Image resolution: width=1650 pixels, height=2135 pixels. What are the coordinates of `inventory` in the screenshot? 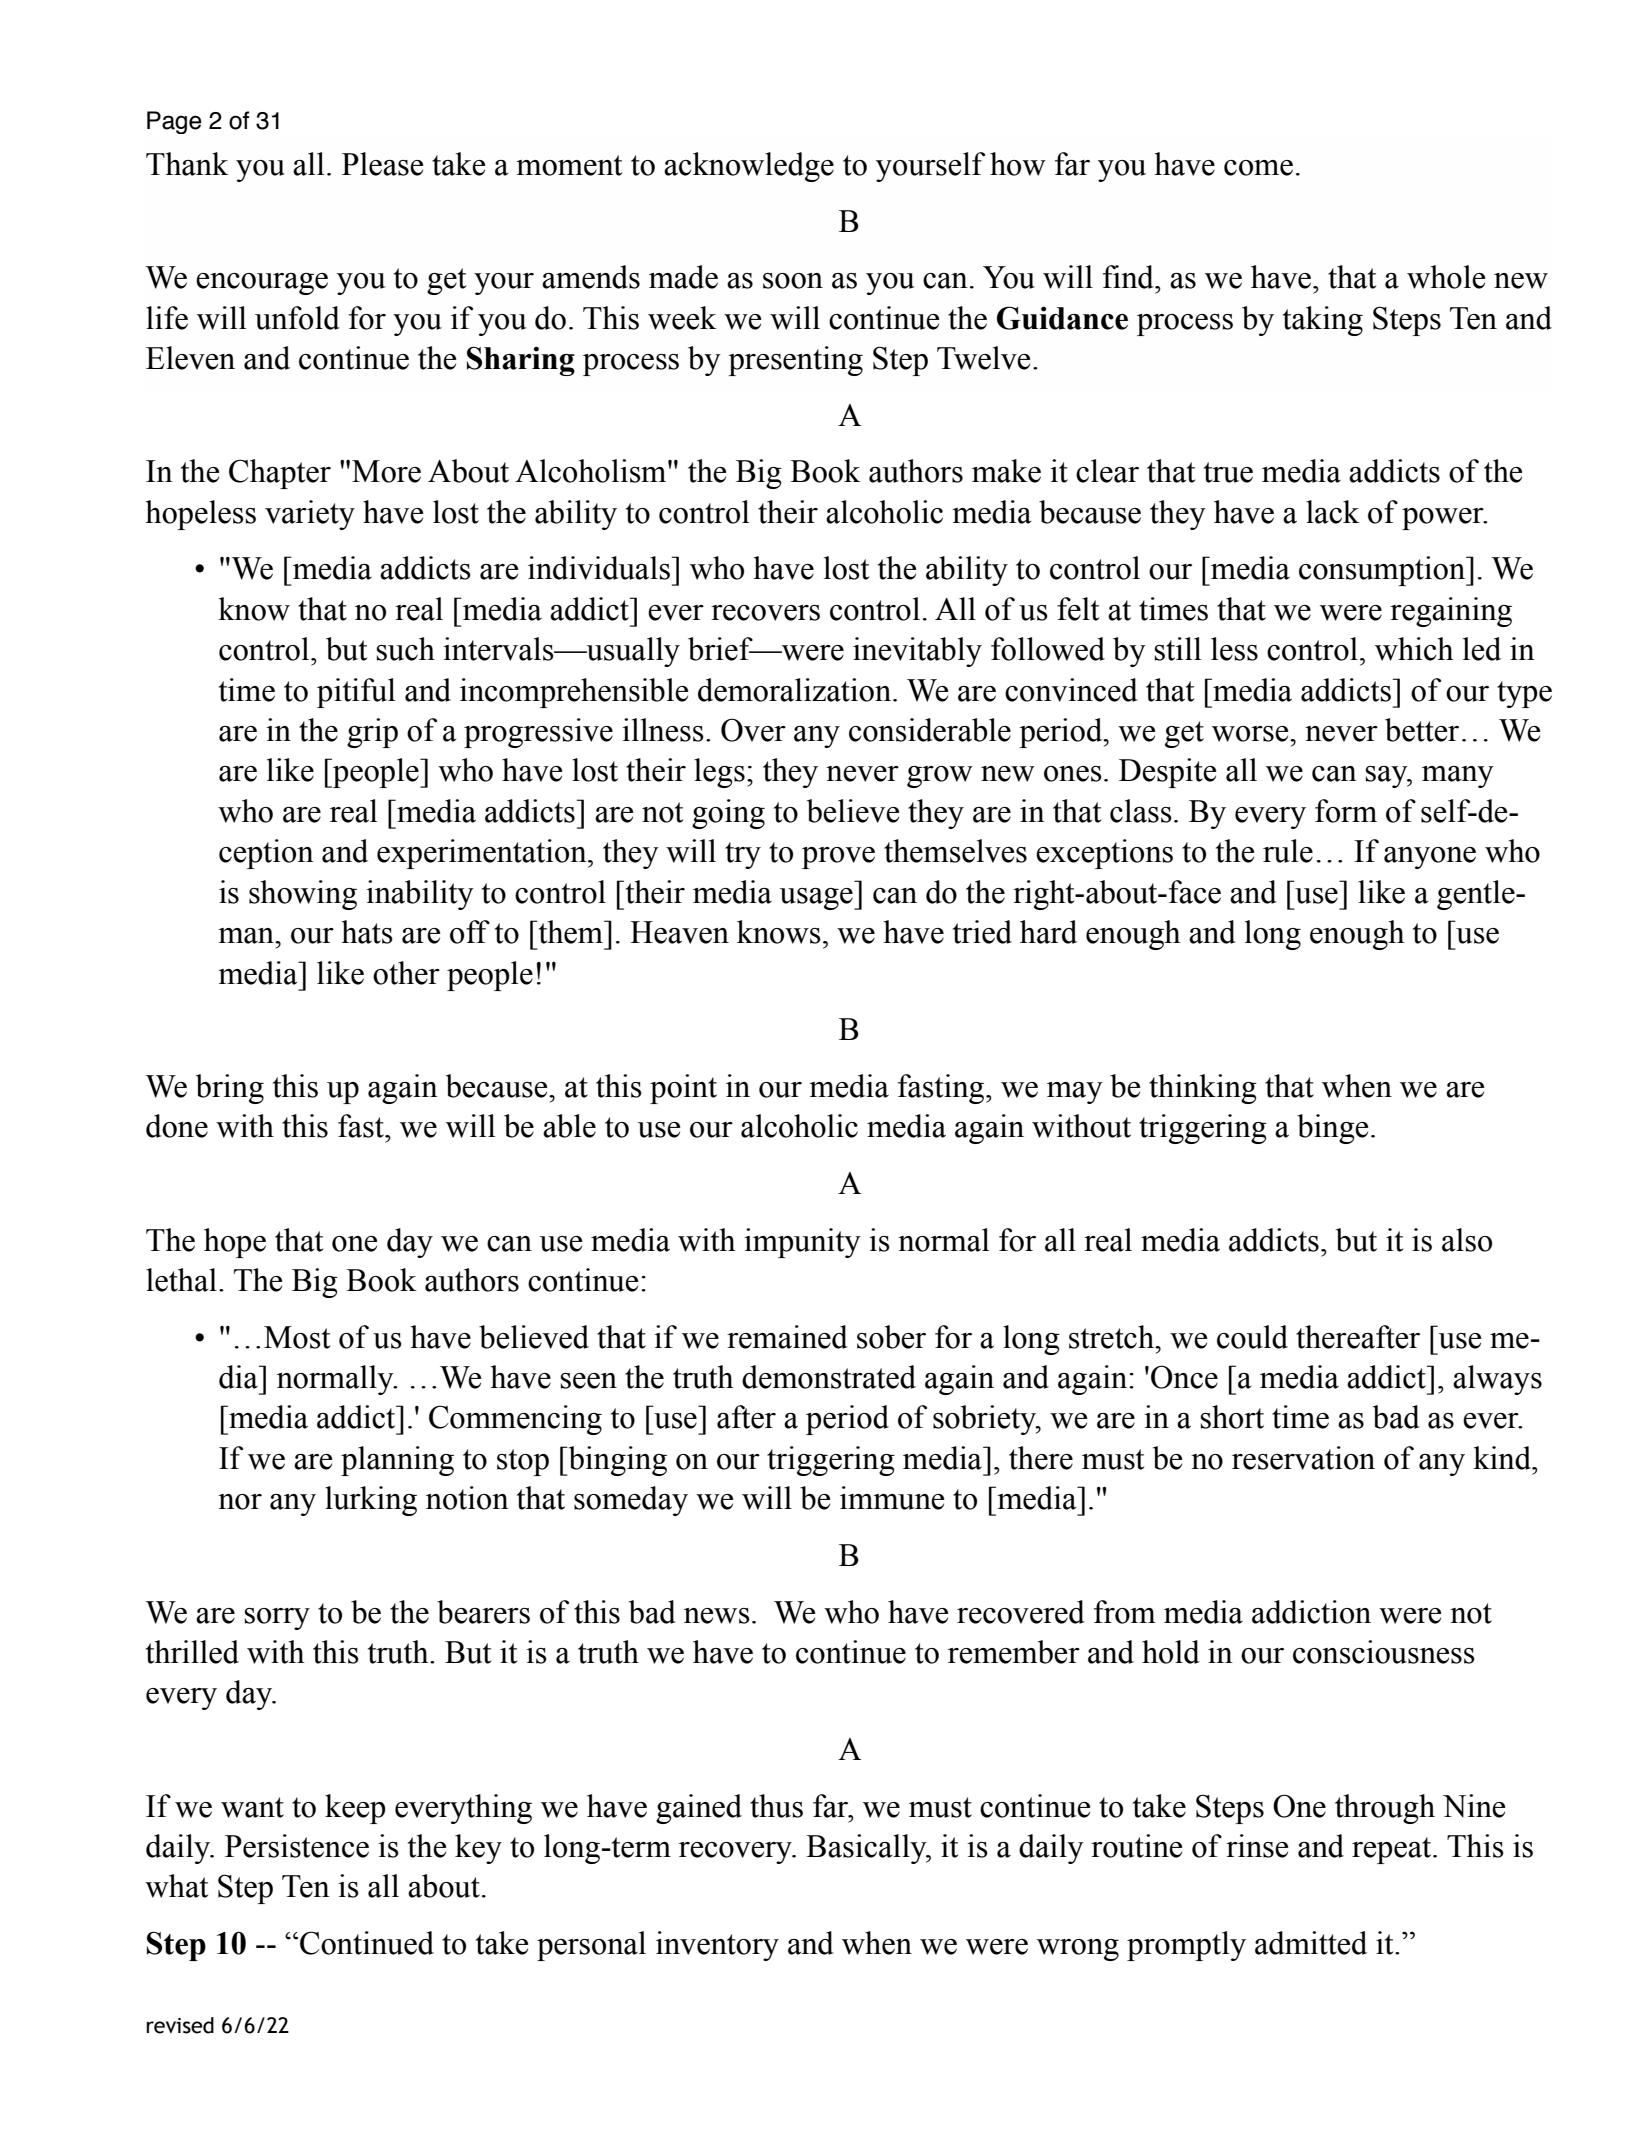 It's located at (717, 1946).
